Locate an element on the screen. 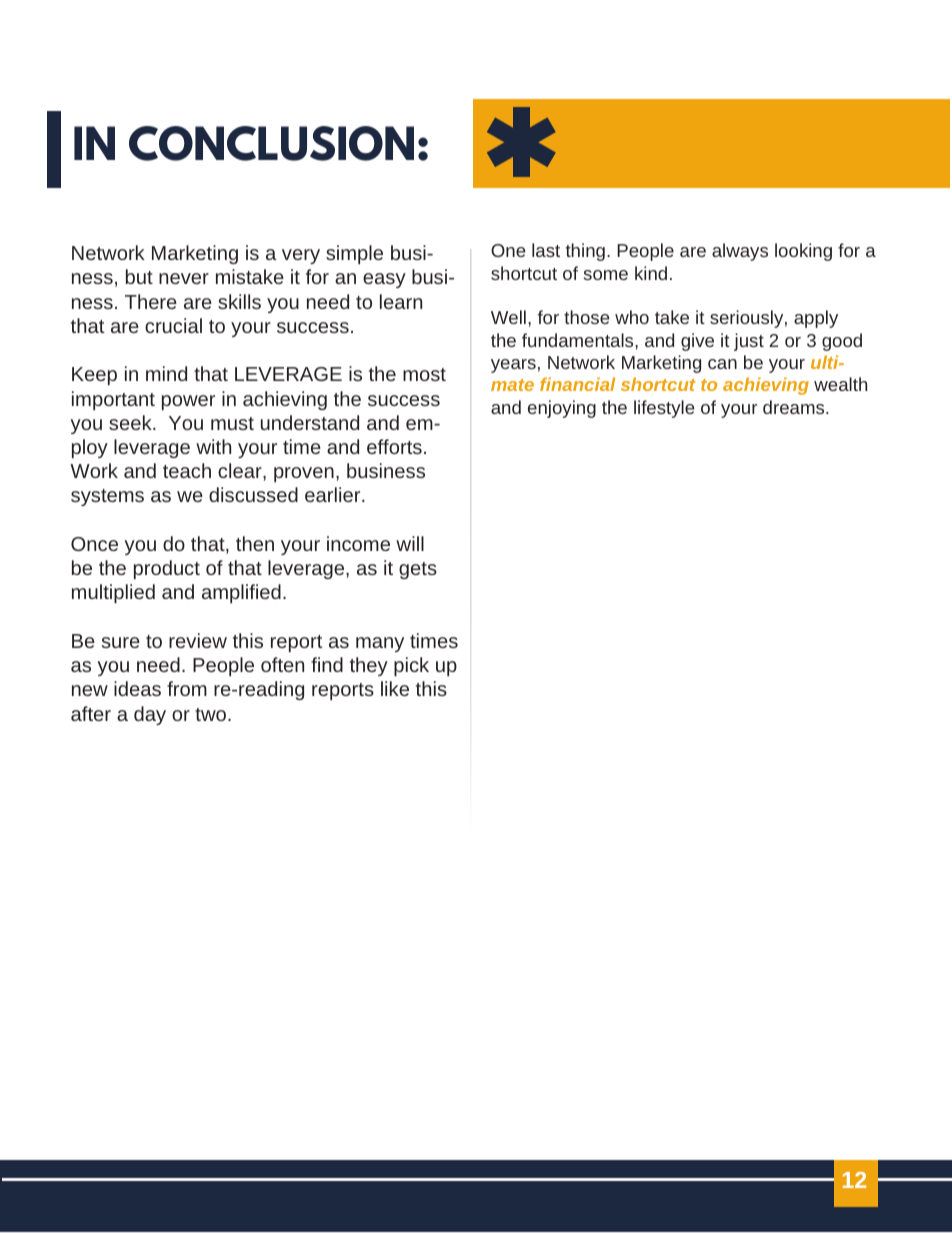 This screenshot has height=1233, width=952. like is located at coordinates (395, 688).
